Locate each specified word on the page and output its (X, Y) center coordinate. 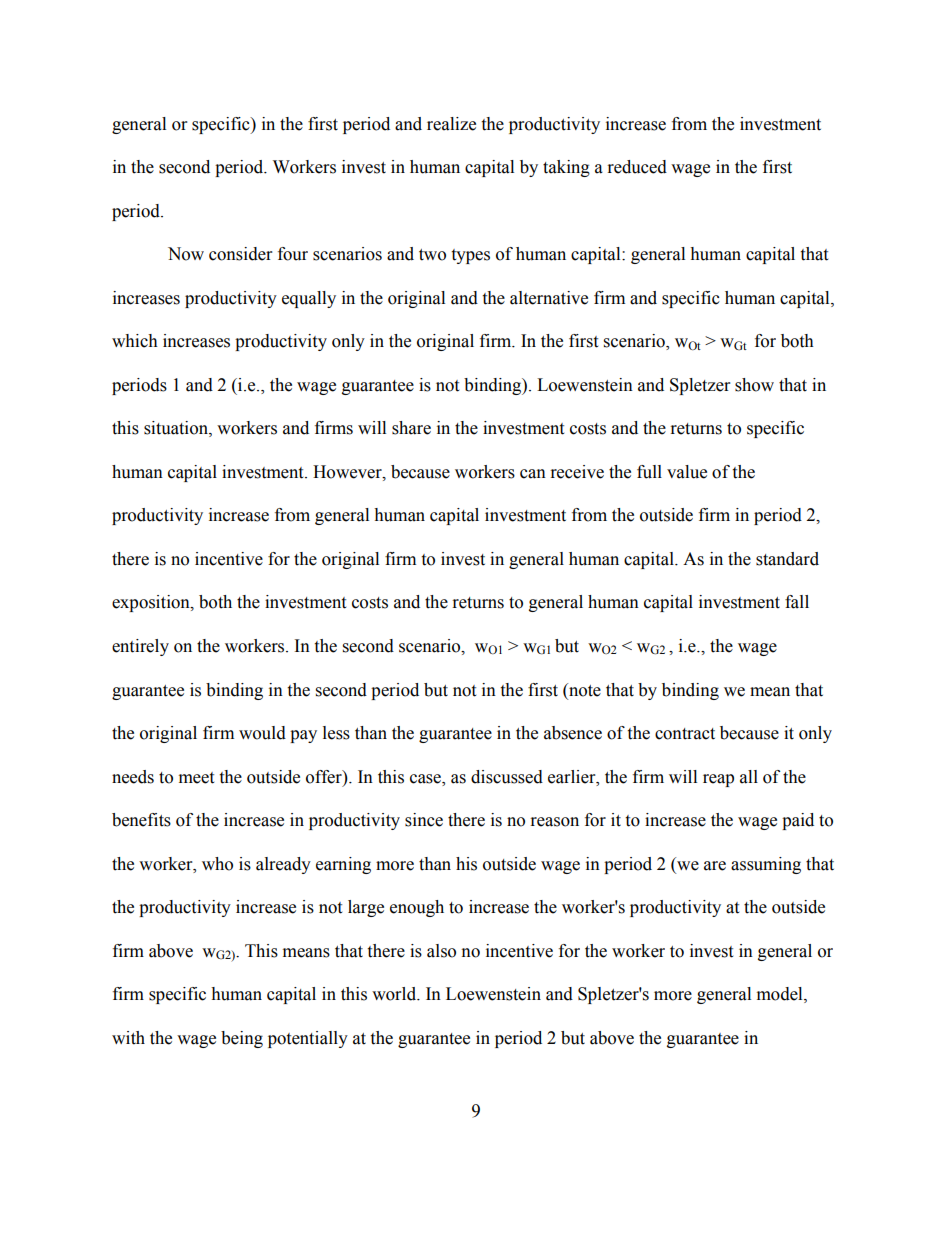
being (242, 1039)
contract (685, 734)
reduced (637, 167)
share (411, 428)
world (395, 994)
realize (451, 124)
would (262, 733)
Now (186, 254)
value (687, 472)
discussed (507, 777)
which (135, 341)
